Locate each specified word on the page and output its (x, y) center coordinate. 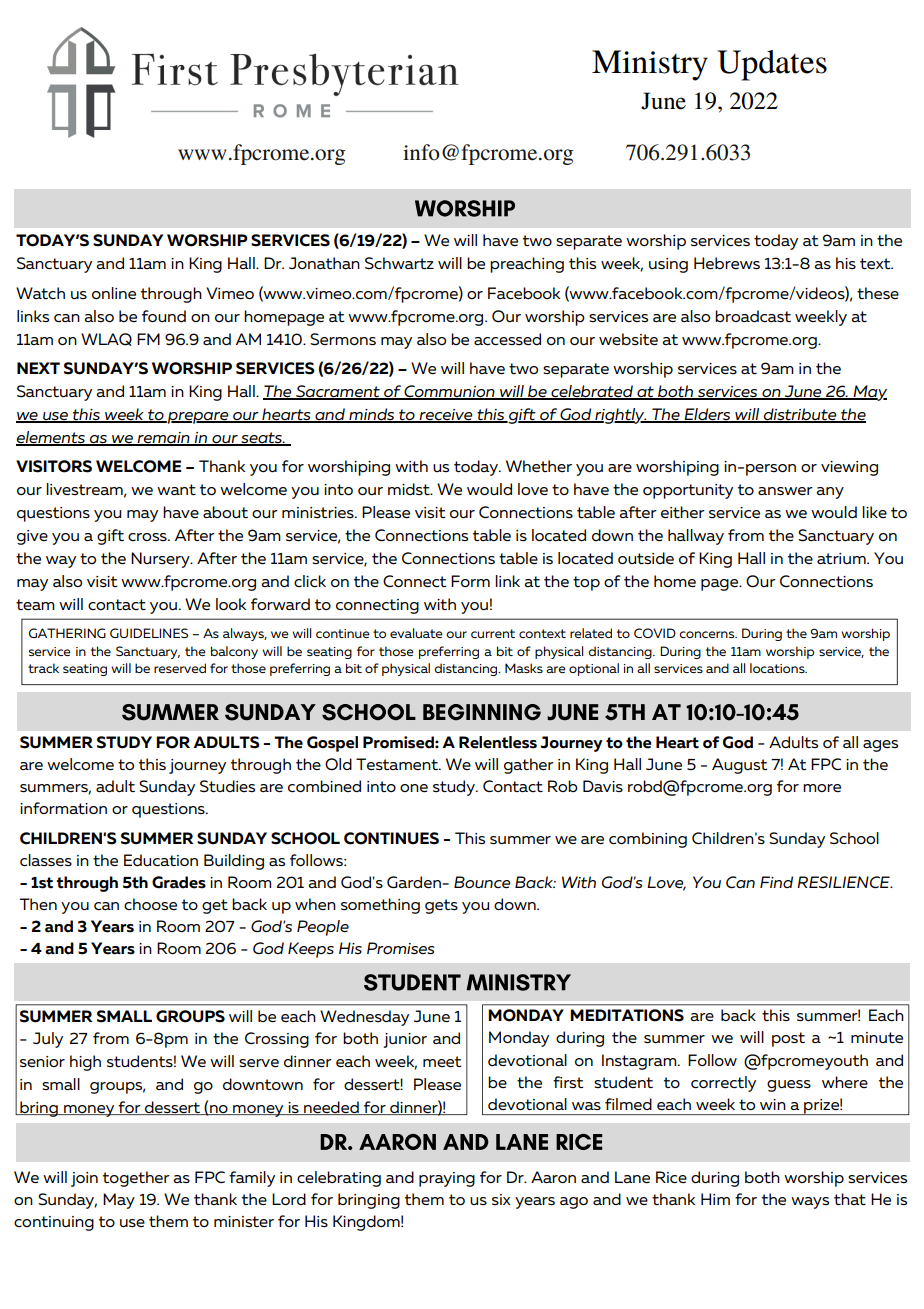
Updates (772, 65)
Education (161, 860)
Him (715, 1199)
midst (410, 489)
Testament (398, 764)
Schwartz (399, 263)
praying (447, 1179)
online (114, 293)
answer (785, 491)
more (822, 788)
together (136, 1179)
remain (163, 438)
